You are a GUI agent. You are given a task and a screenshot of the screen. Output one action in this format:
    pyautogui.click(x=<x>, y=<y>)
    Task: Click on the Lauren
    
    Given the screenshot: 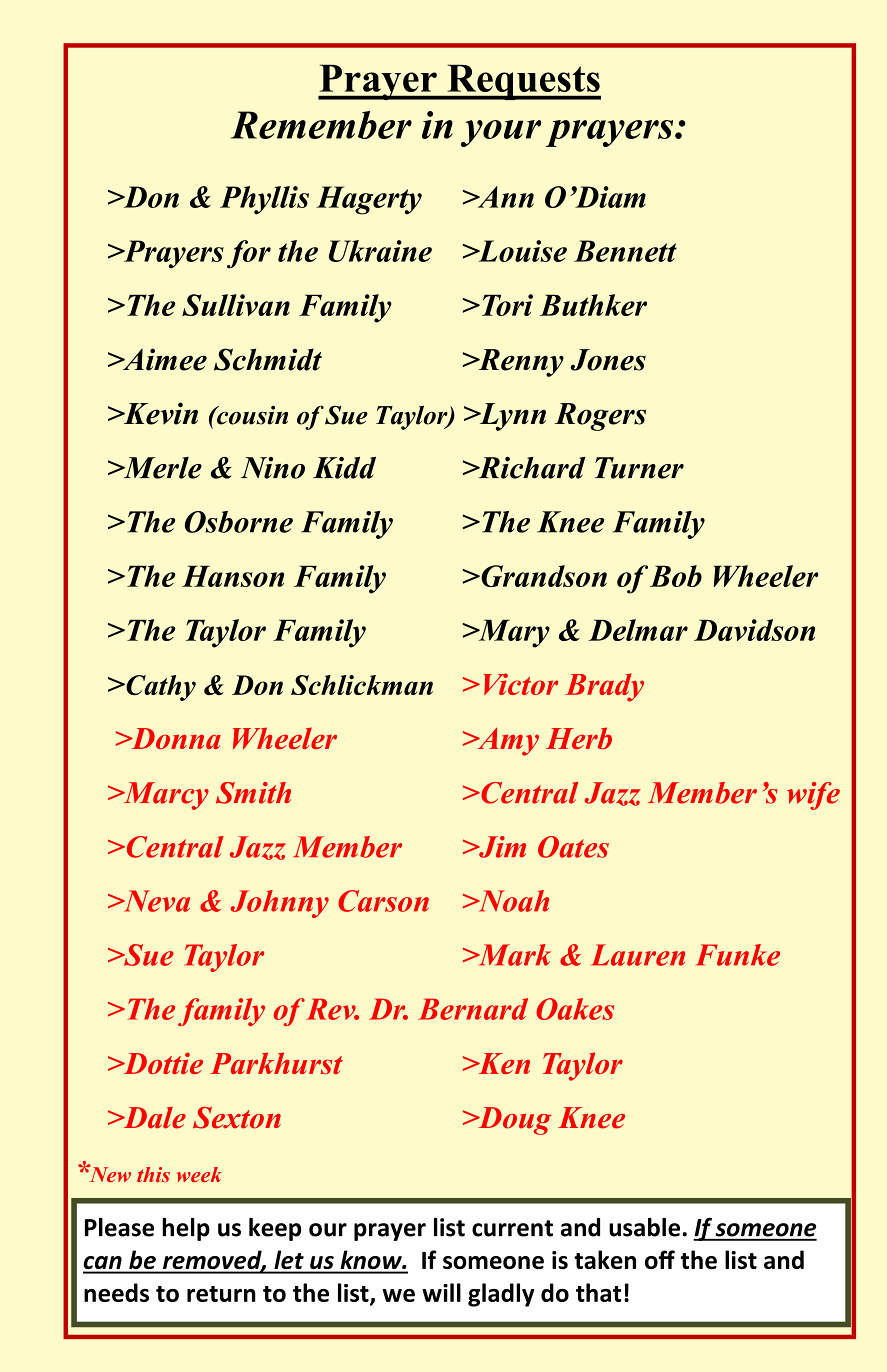 What is the action you would take?
    pyautogui.click(x=638, y=955)
